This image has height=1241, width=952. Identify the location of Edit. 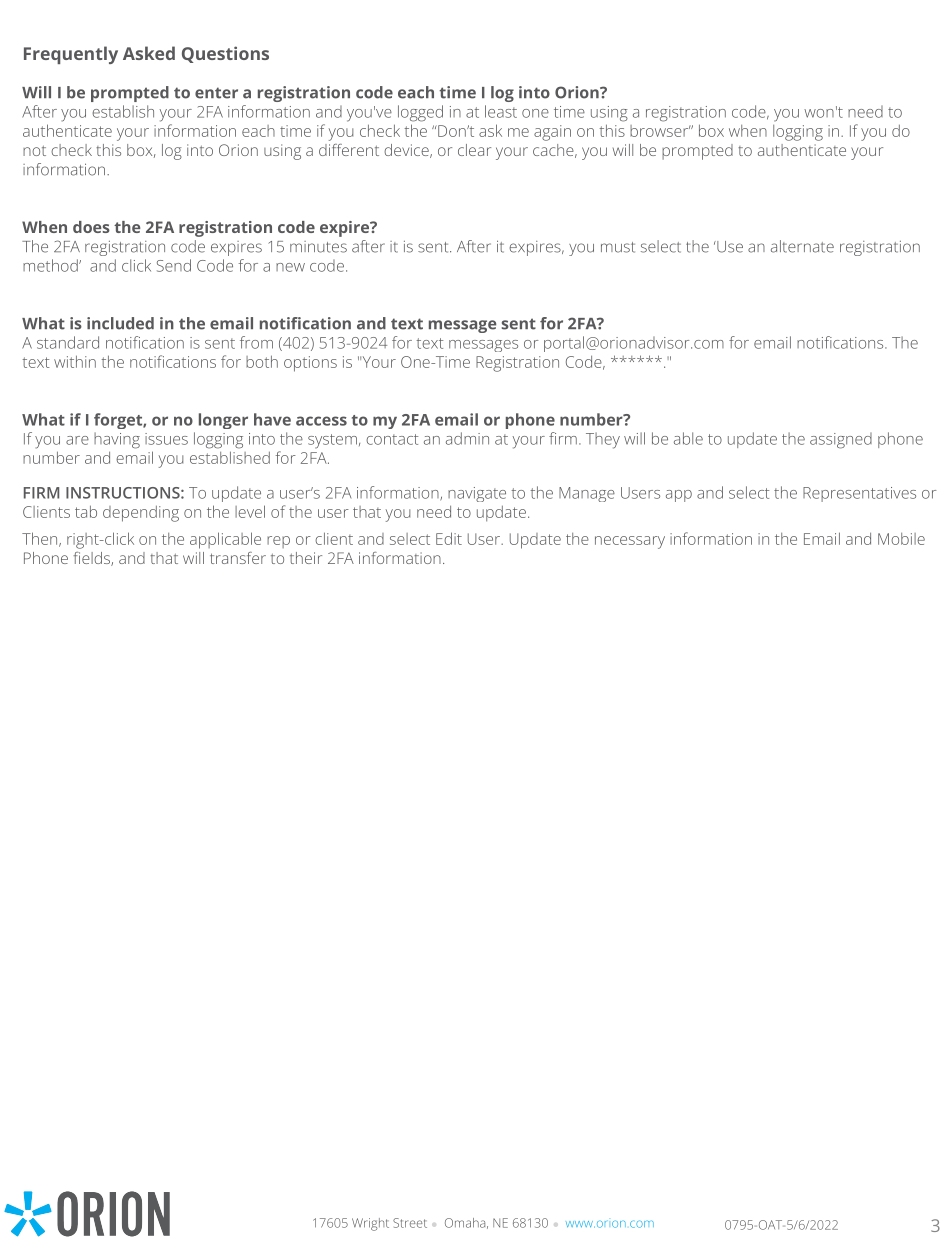
(449, 538).
